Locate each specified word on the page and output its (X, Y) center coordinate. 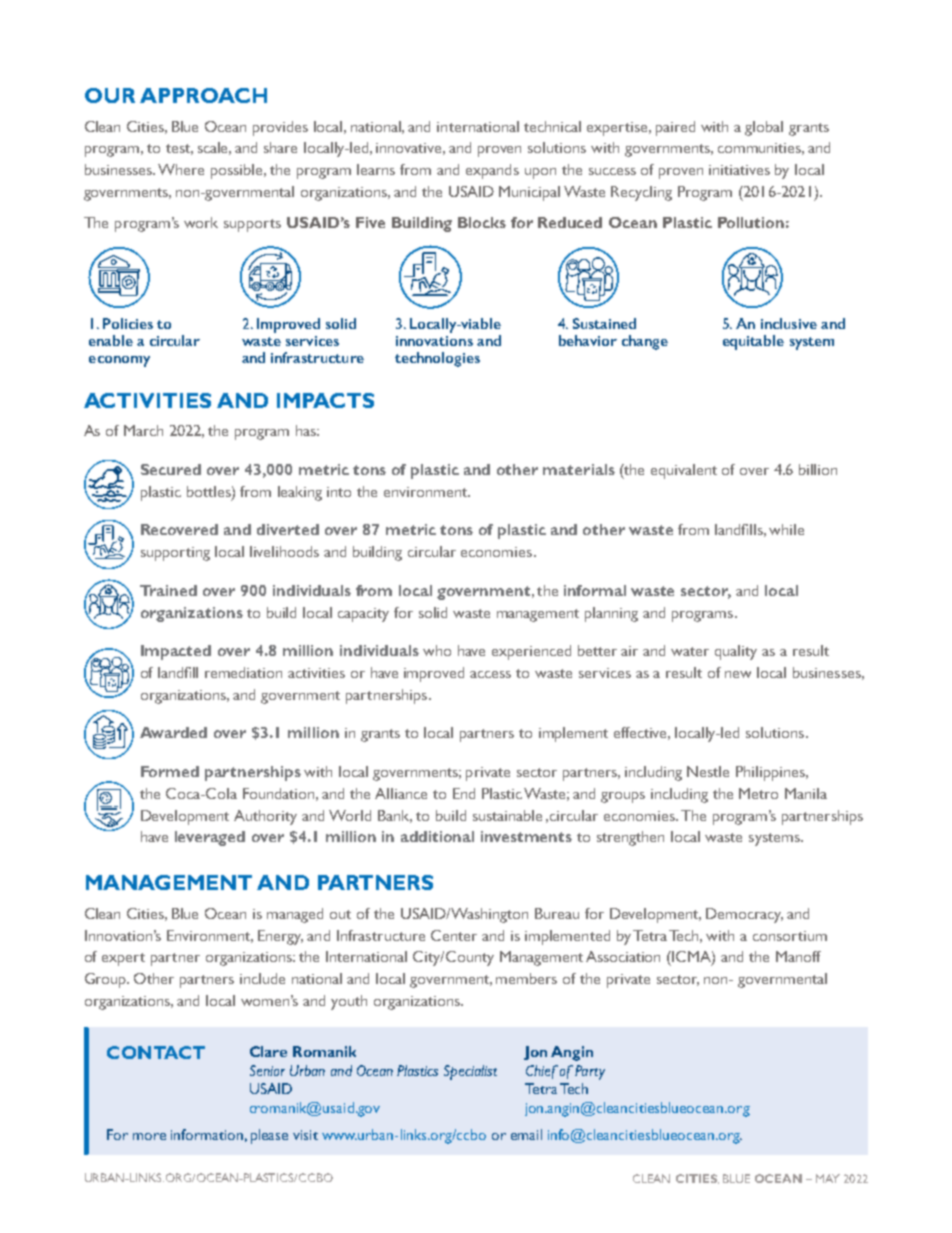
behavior (588, 340)
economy (119, 361)
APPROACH (203, 95)
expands (492, 171)
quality (736, 652)
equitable (753, 342)
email (526, 1134)
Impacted (176, 652)
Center (454, 935)
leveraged (210, 838)
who (437, 650)
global (764, 128)
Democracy (744, 915)
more (149, 1136)
